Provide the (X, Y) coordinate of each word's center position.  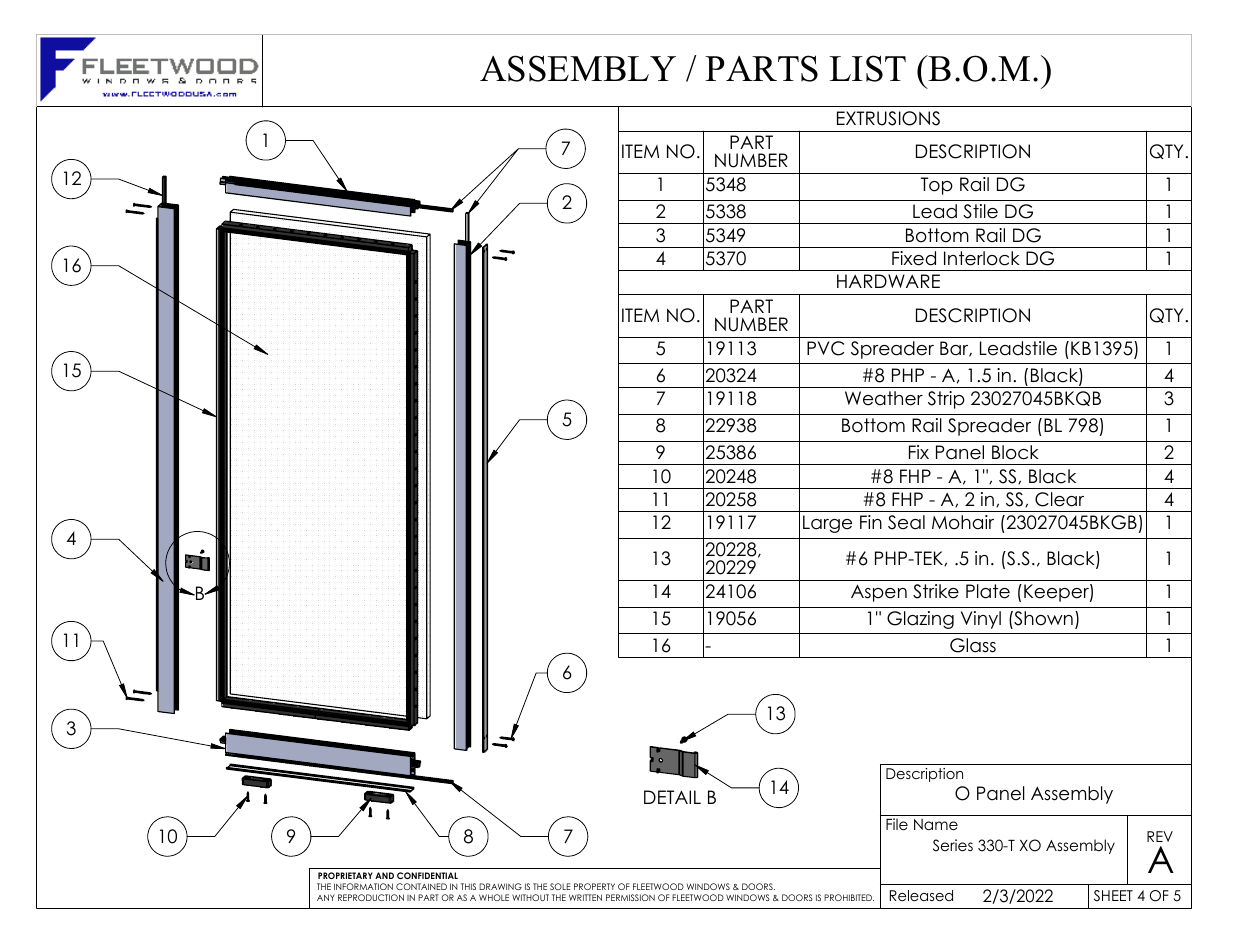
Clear (1059, 499)
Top (937, 186)
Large (827, 524)
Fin (871, 522)
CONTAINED (421, 886)
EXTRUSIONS (888, 118)
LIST (868, 68)
